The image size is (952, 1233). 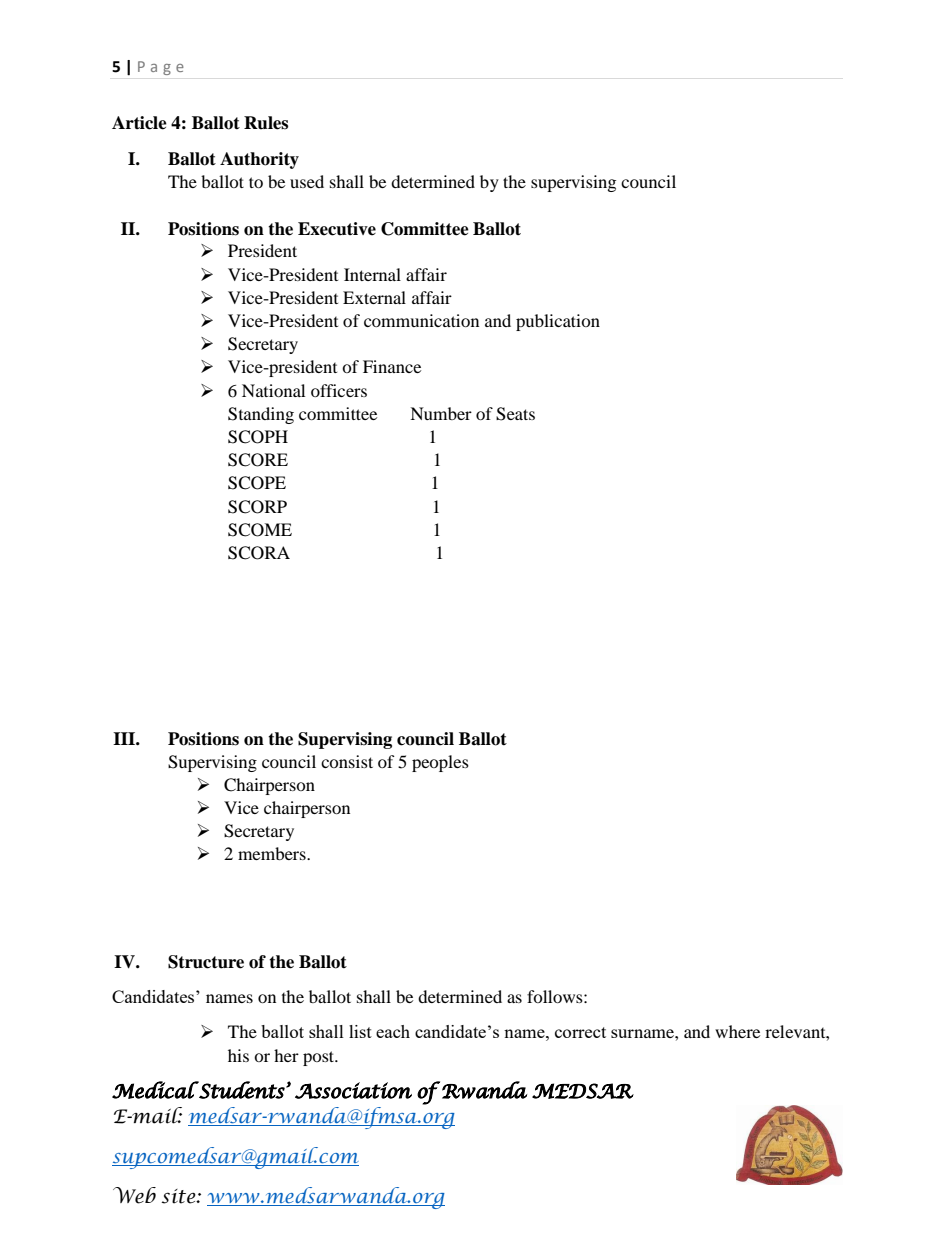 I want to click on Authority, so click(x=259, y=160).
